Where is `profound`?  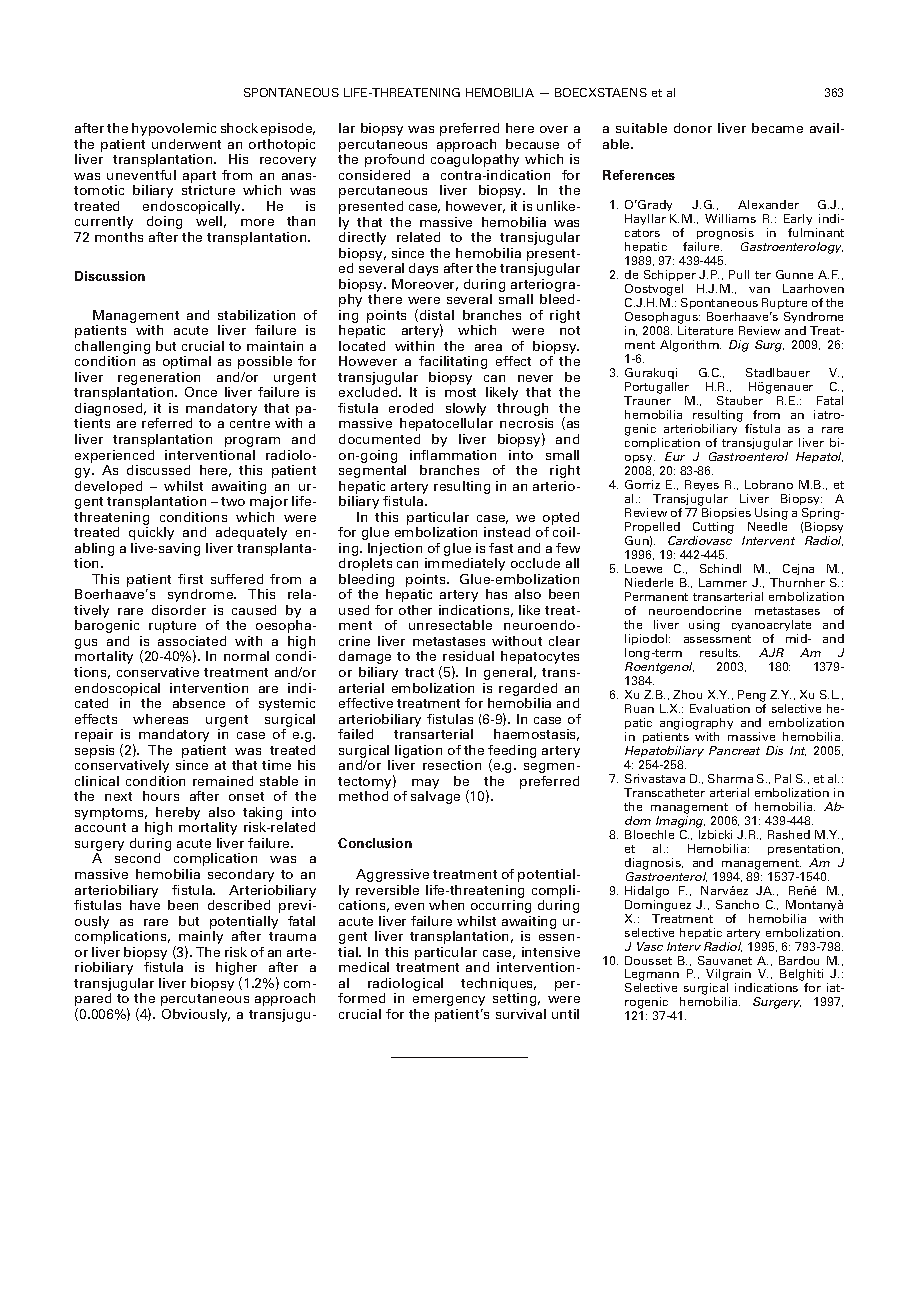 profound is located at coordinates (394, 160).
